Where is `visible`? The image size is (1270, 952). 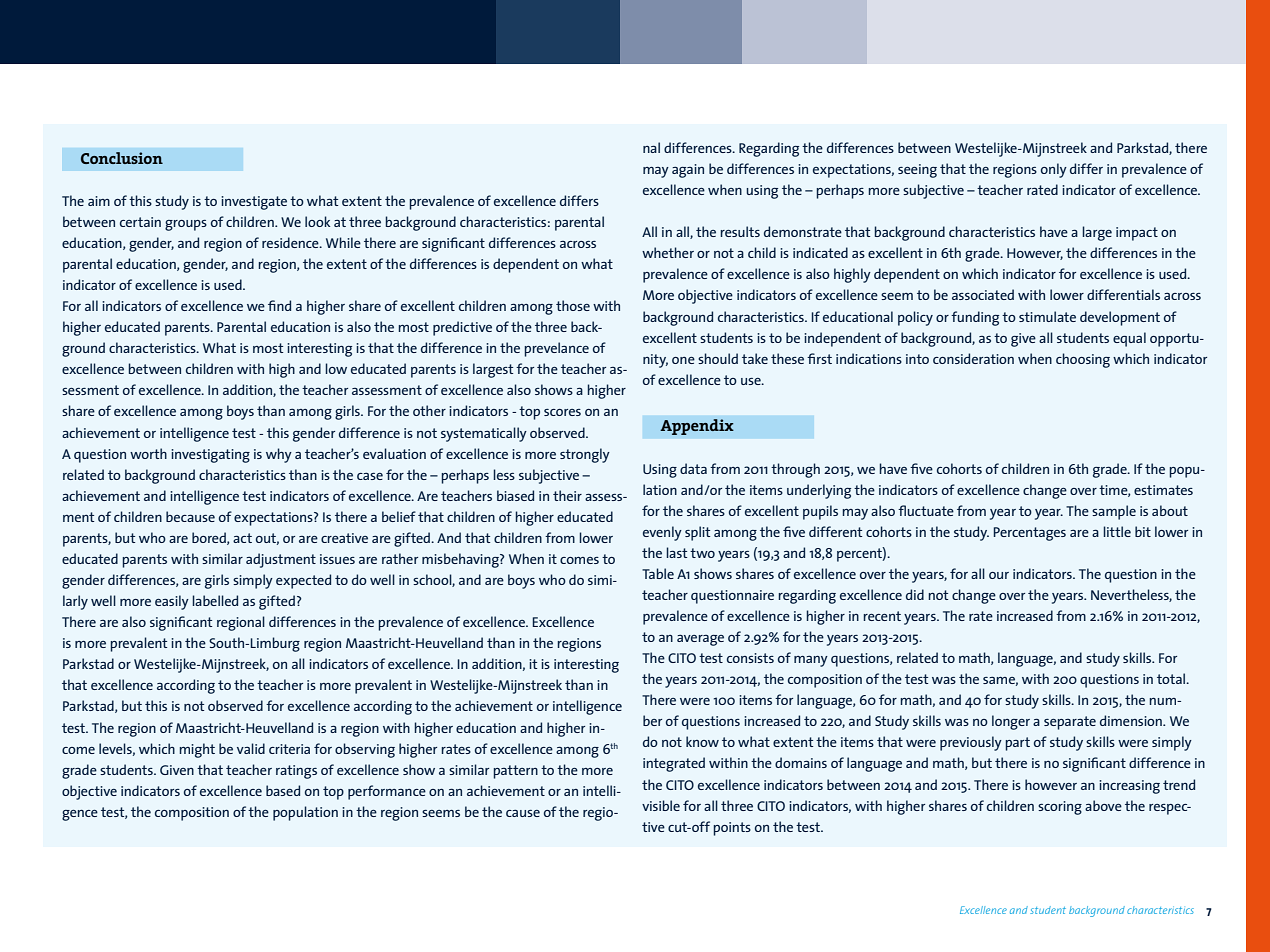
visible is located at coordinates (661, 805).
